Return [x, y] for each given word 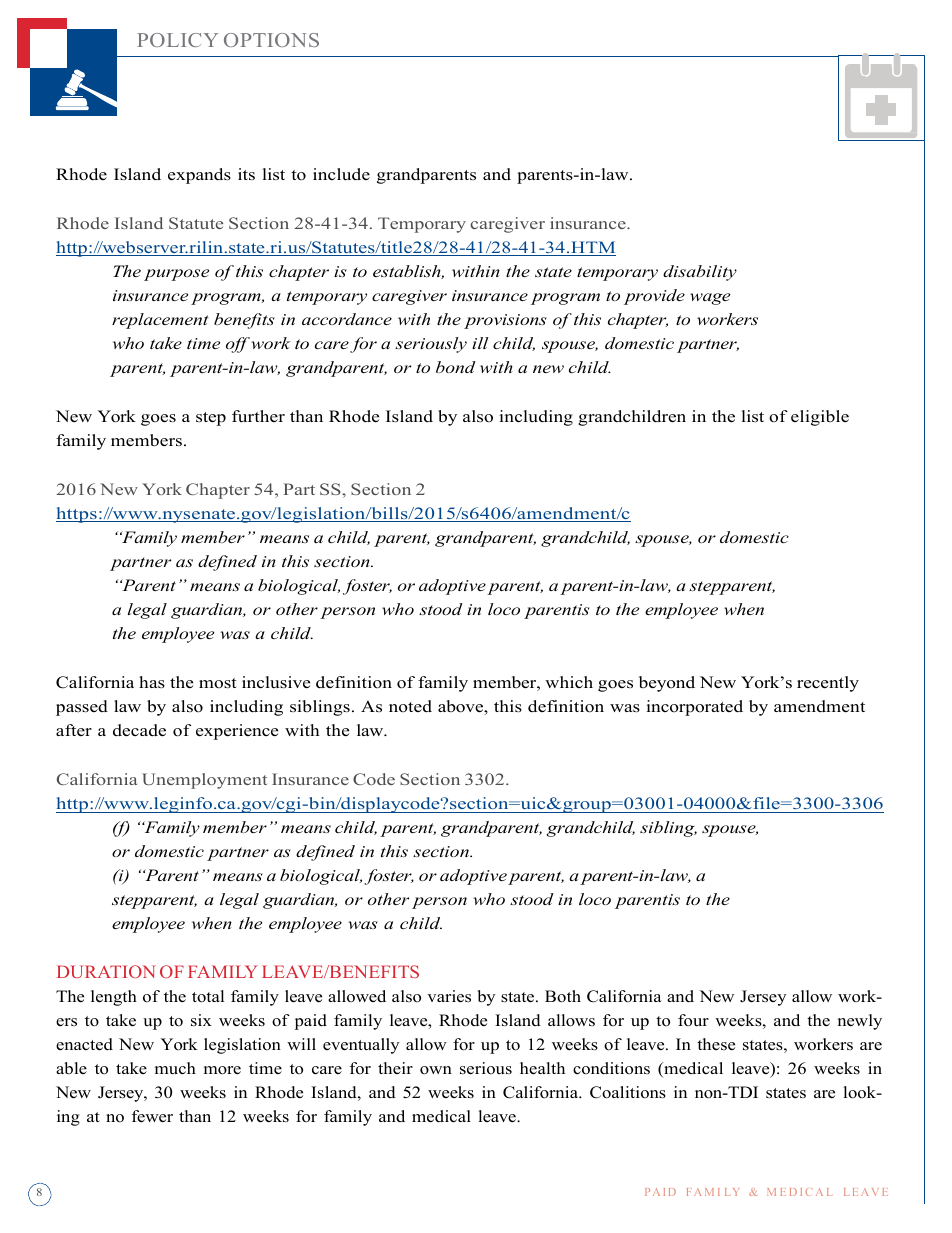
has [152, 682]
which [569, 682]
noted [410, 706]
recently [828, 684]
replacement [160, 321]
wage [710, 299]
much [175, 1068]
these [716, 1044]
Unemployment [204, 781]
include [341, 174]
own [436, 1070]
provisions [505, 321]
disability [700, 273]
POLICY [177, 40]
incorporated [695, 708]
